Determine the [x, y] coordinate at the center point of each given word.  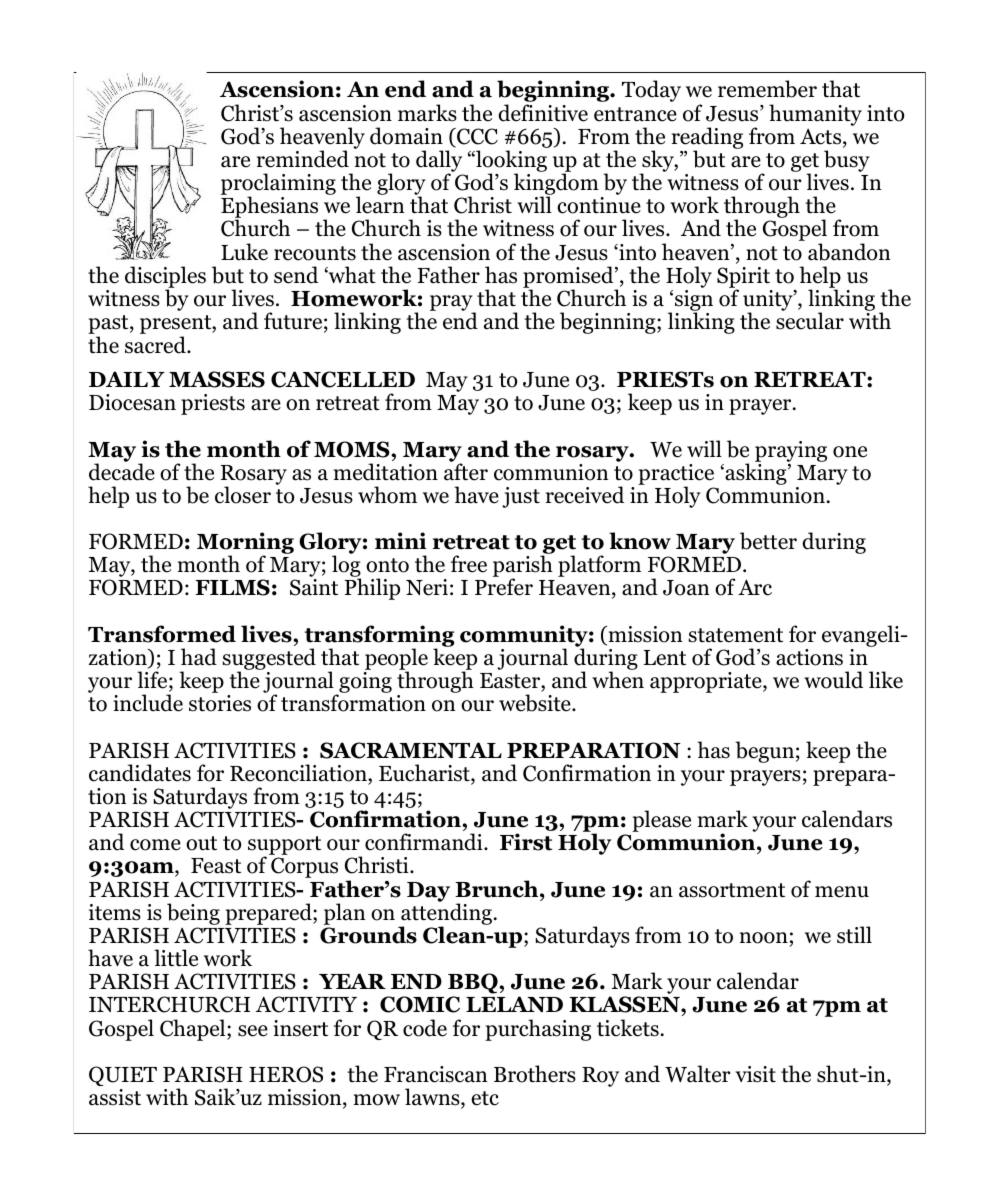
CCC [476, 137]
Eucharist [425, 774]
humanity [815, 115]
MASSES [217, 379]
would [833, 680]
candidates [140, 773]
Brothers [535, 1074]
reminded [303, 159]
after [466, 471]
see [253, 1031]
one [850, 452]
